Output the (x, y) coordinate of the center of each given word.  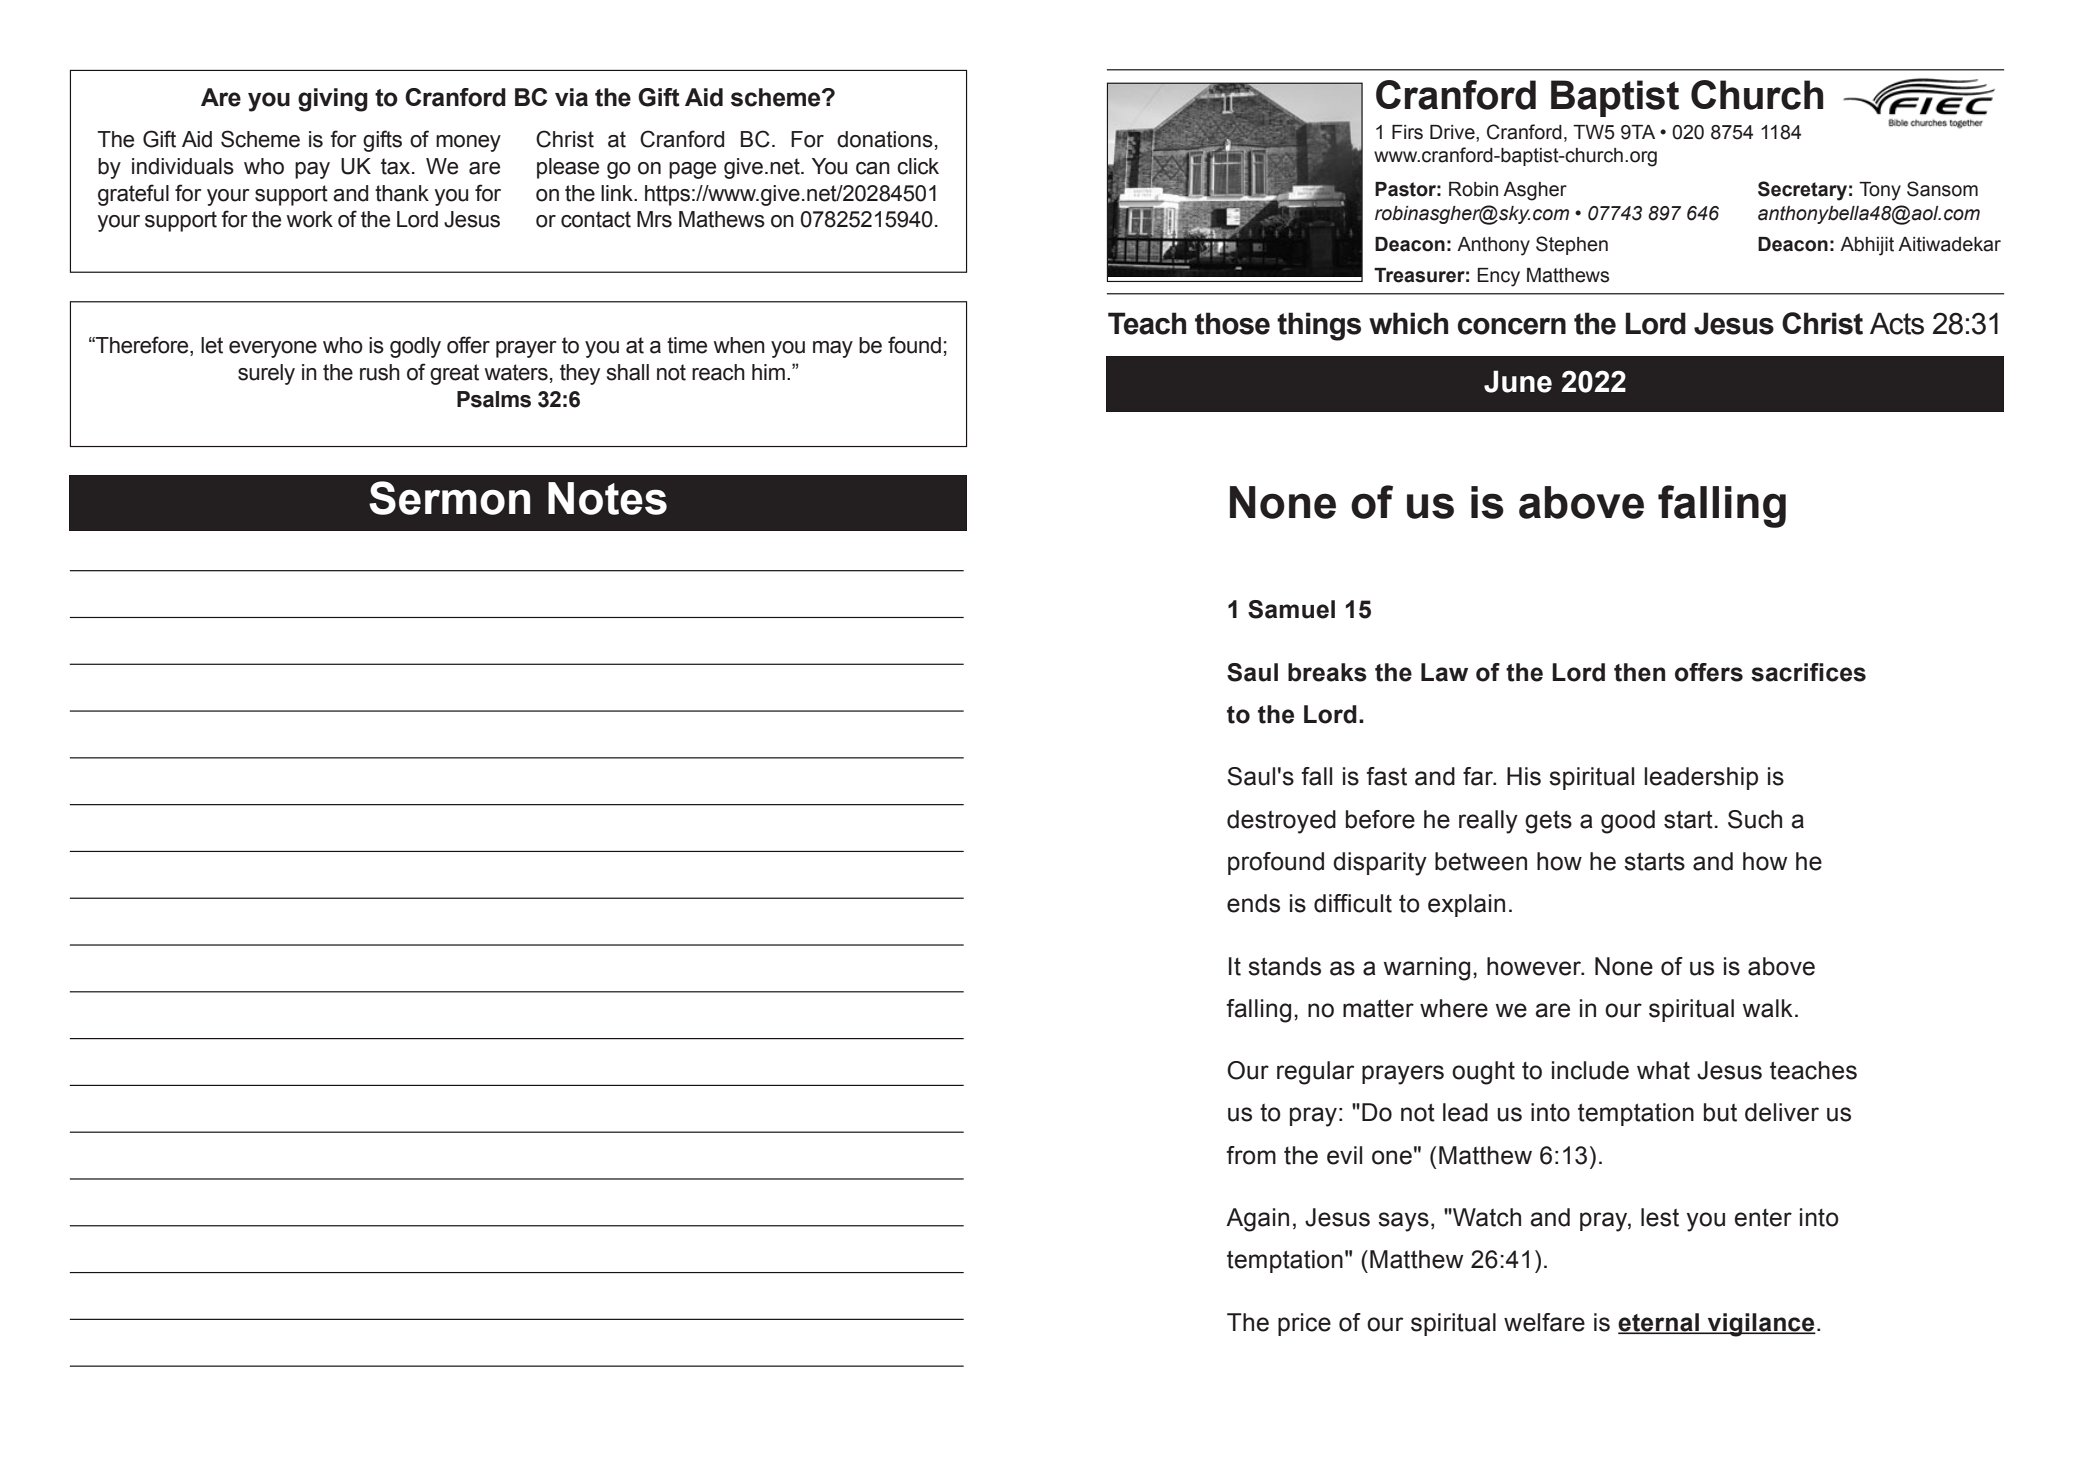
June (1518, 381)
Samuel (1291, 609)
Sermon (449, 498)
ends (1253, 903)
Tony (1880, 191)
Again (1257, 1220)
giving (333, 100)
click (918, 166)
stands (1284, 966)
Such (1755, 819)
